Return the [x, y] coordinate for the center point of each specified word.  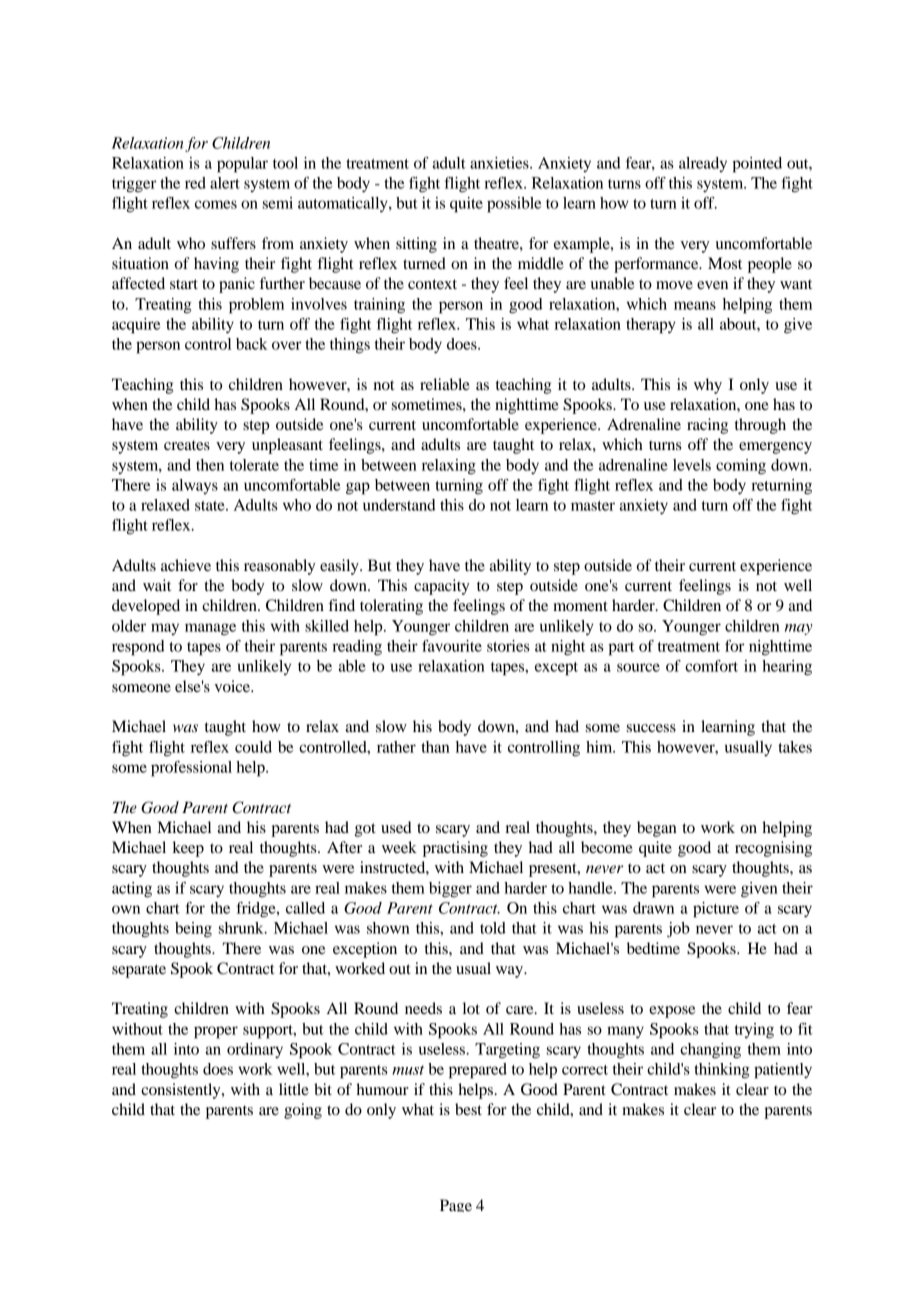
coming [741, 467]
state [211, 506]
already [703, 164]
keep [188, 849]
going [303, 1111]
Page [456, 1205]
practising [455, 849]
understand [399, 505]
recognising [773, 849]
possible [514, 205]
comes [216, 204]
